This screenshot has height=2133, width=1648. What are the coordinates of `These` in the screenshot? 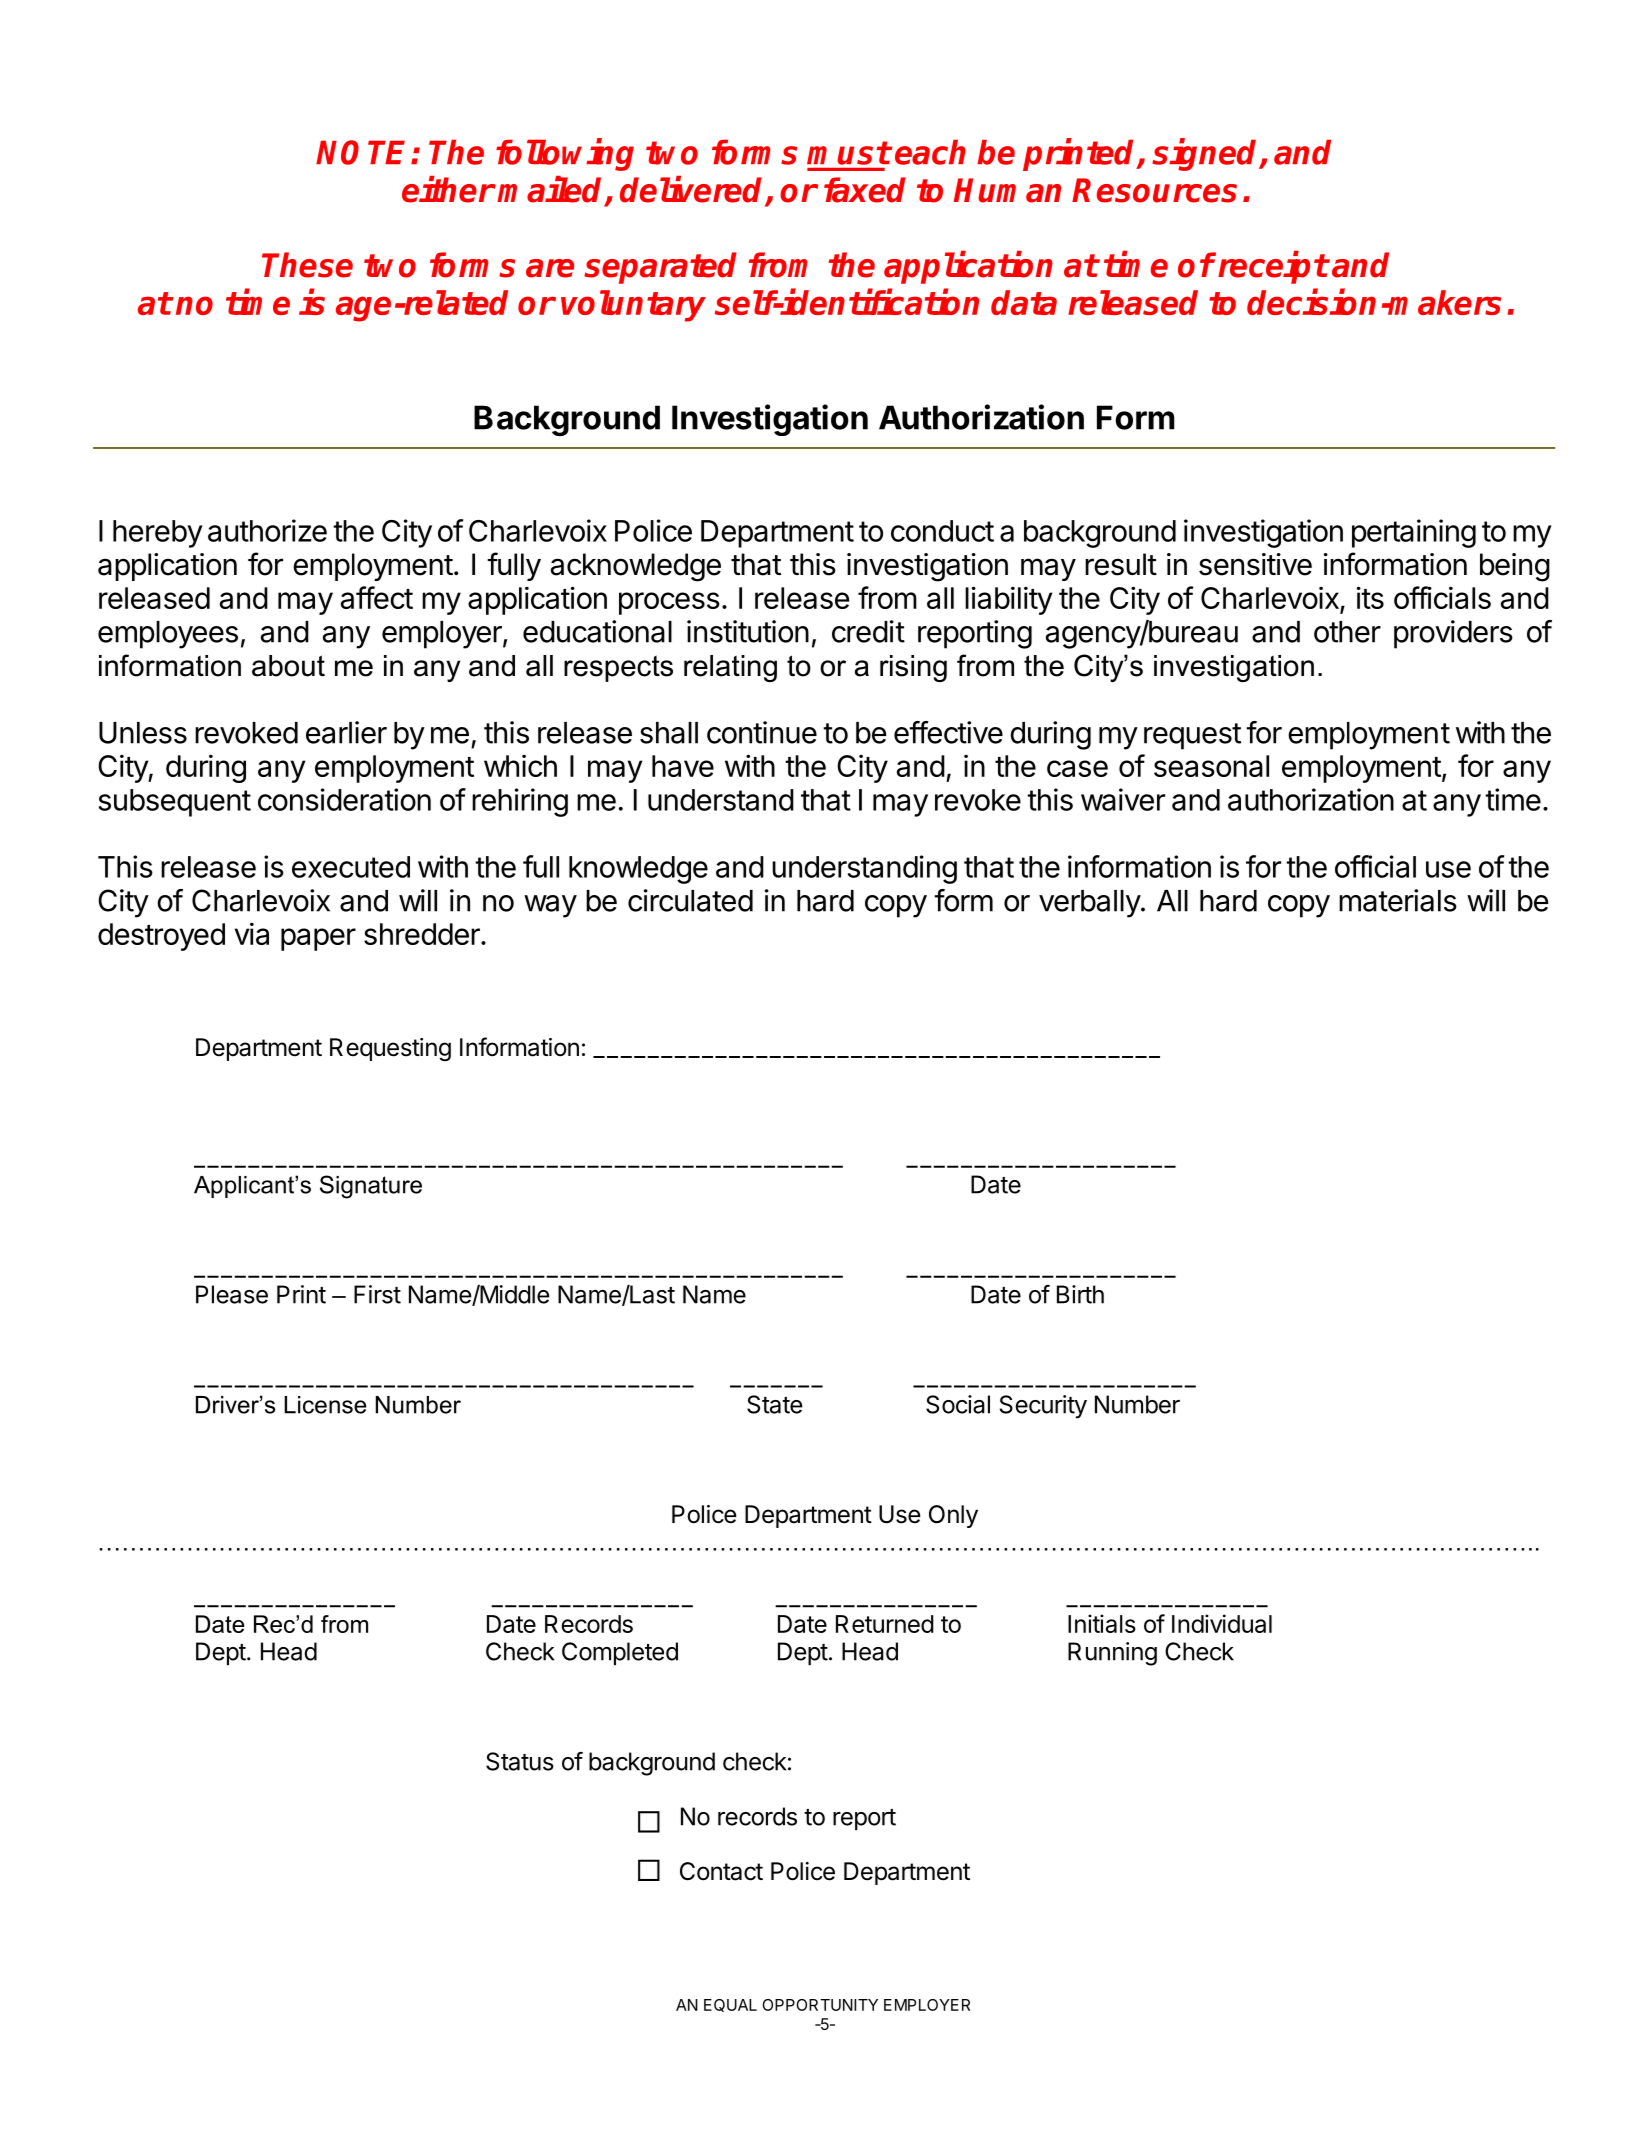 It's located at (307, 265).
